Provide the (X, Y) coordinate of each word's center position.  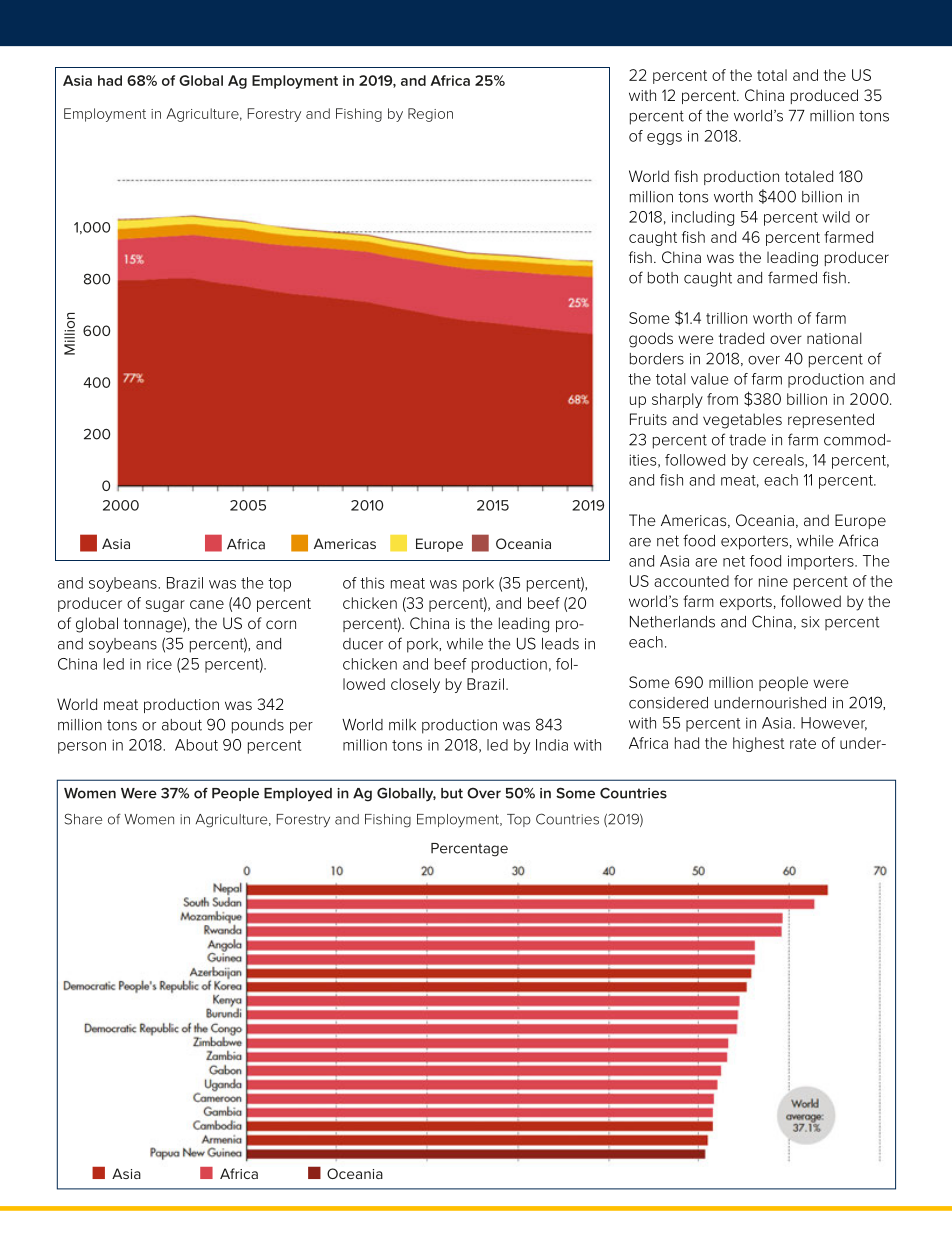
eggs (664, 139)
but (452, 793)
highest (759, 744)
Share (83, 819)
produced (824, 96)
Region (430, 115)
